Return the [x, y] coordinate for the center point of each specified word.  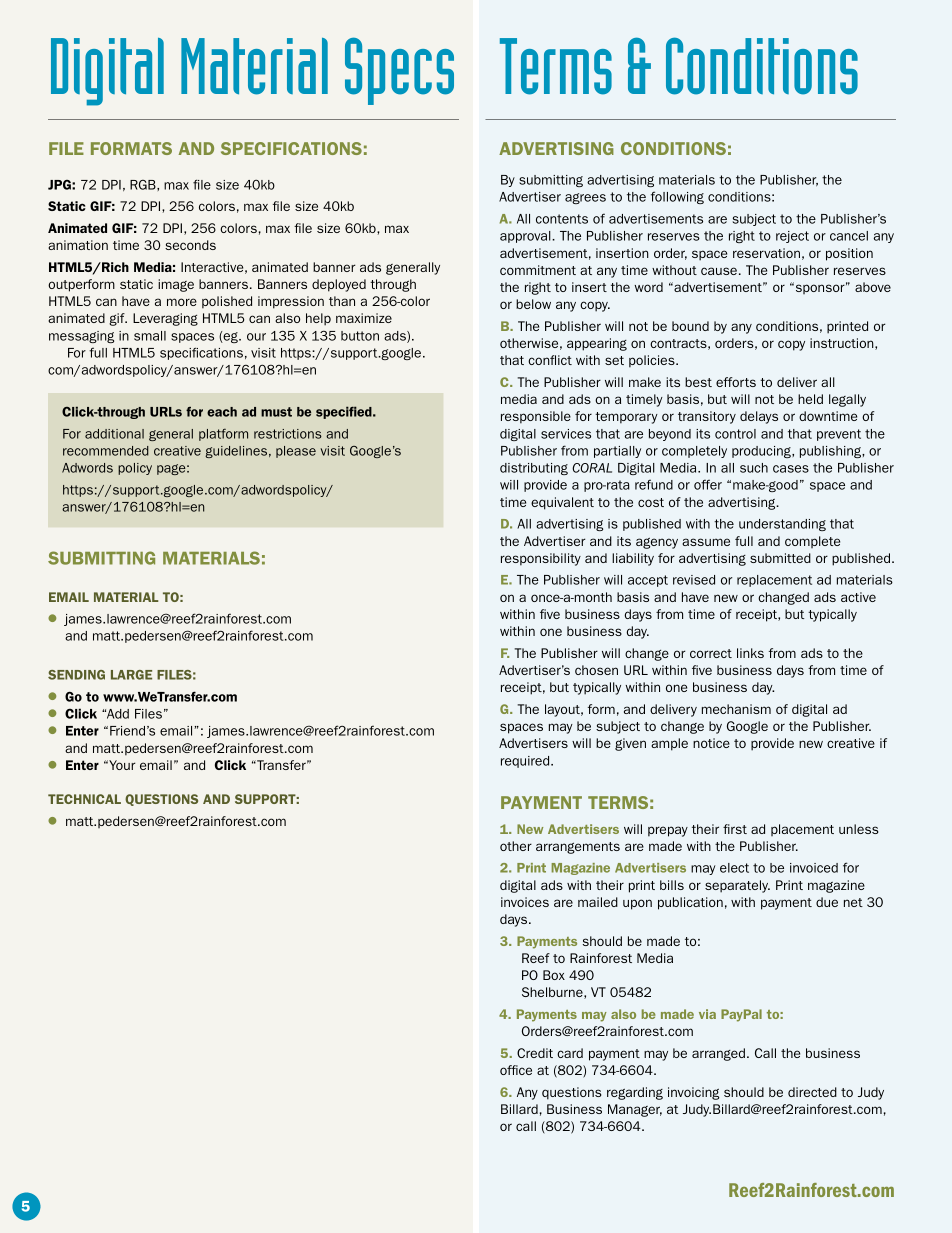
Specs [399, 71]
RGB [144, 185]
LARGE [131, 675]
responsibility [541, 559]
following [677, 197]
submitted [780, 558]
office [516, 1070]
